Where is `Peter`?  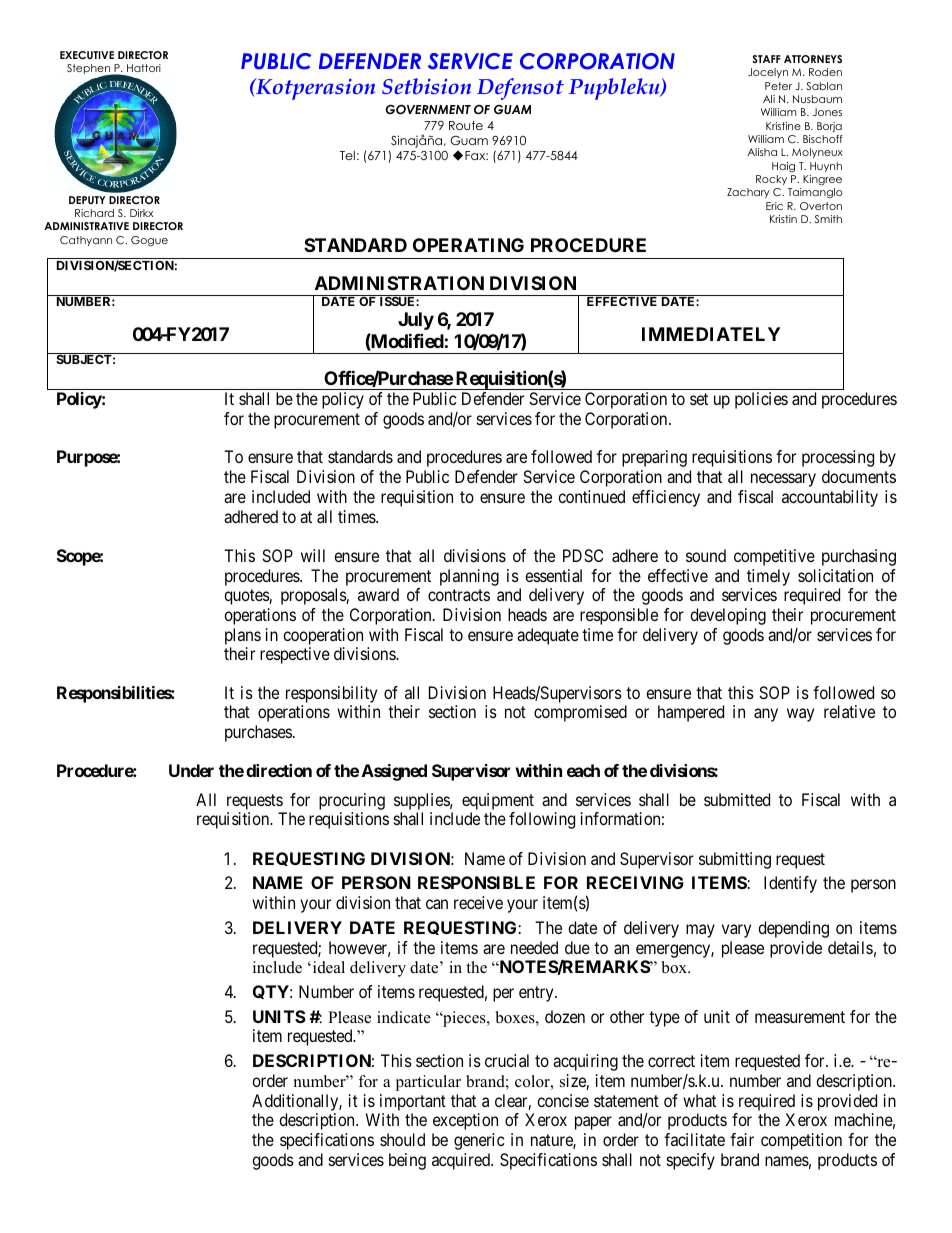
Peter is located at coordinates (778, 86).
